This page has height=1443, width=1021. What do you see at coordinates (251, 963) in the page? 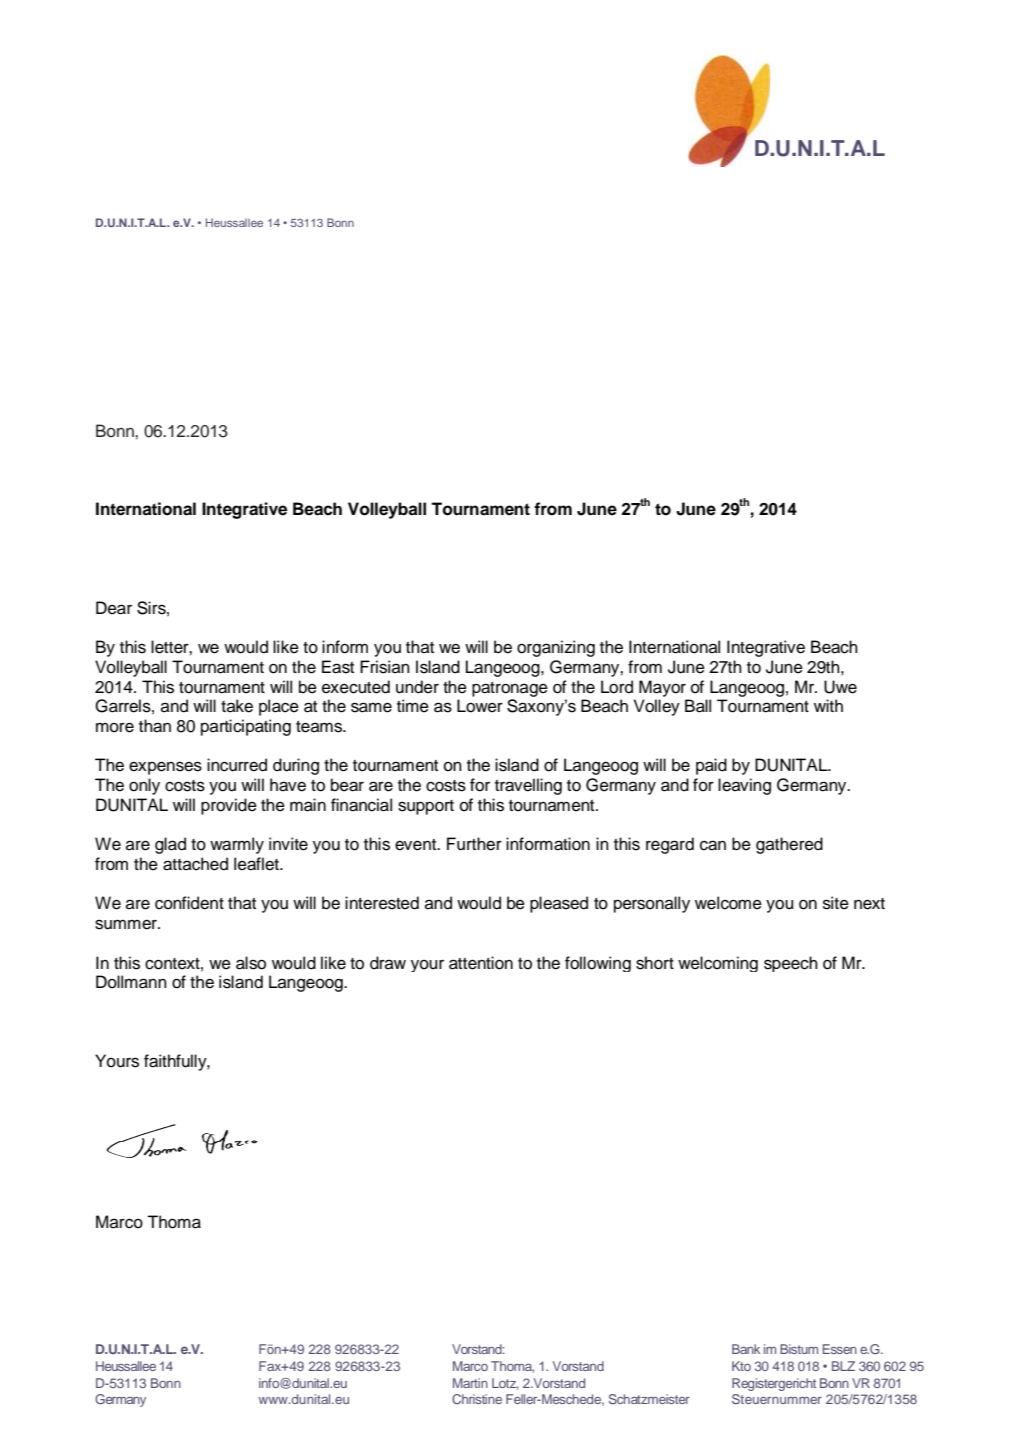
I see `also` at bounding box center [251, 963].
